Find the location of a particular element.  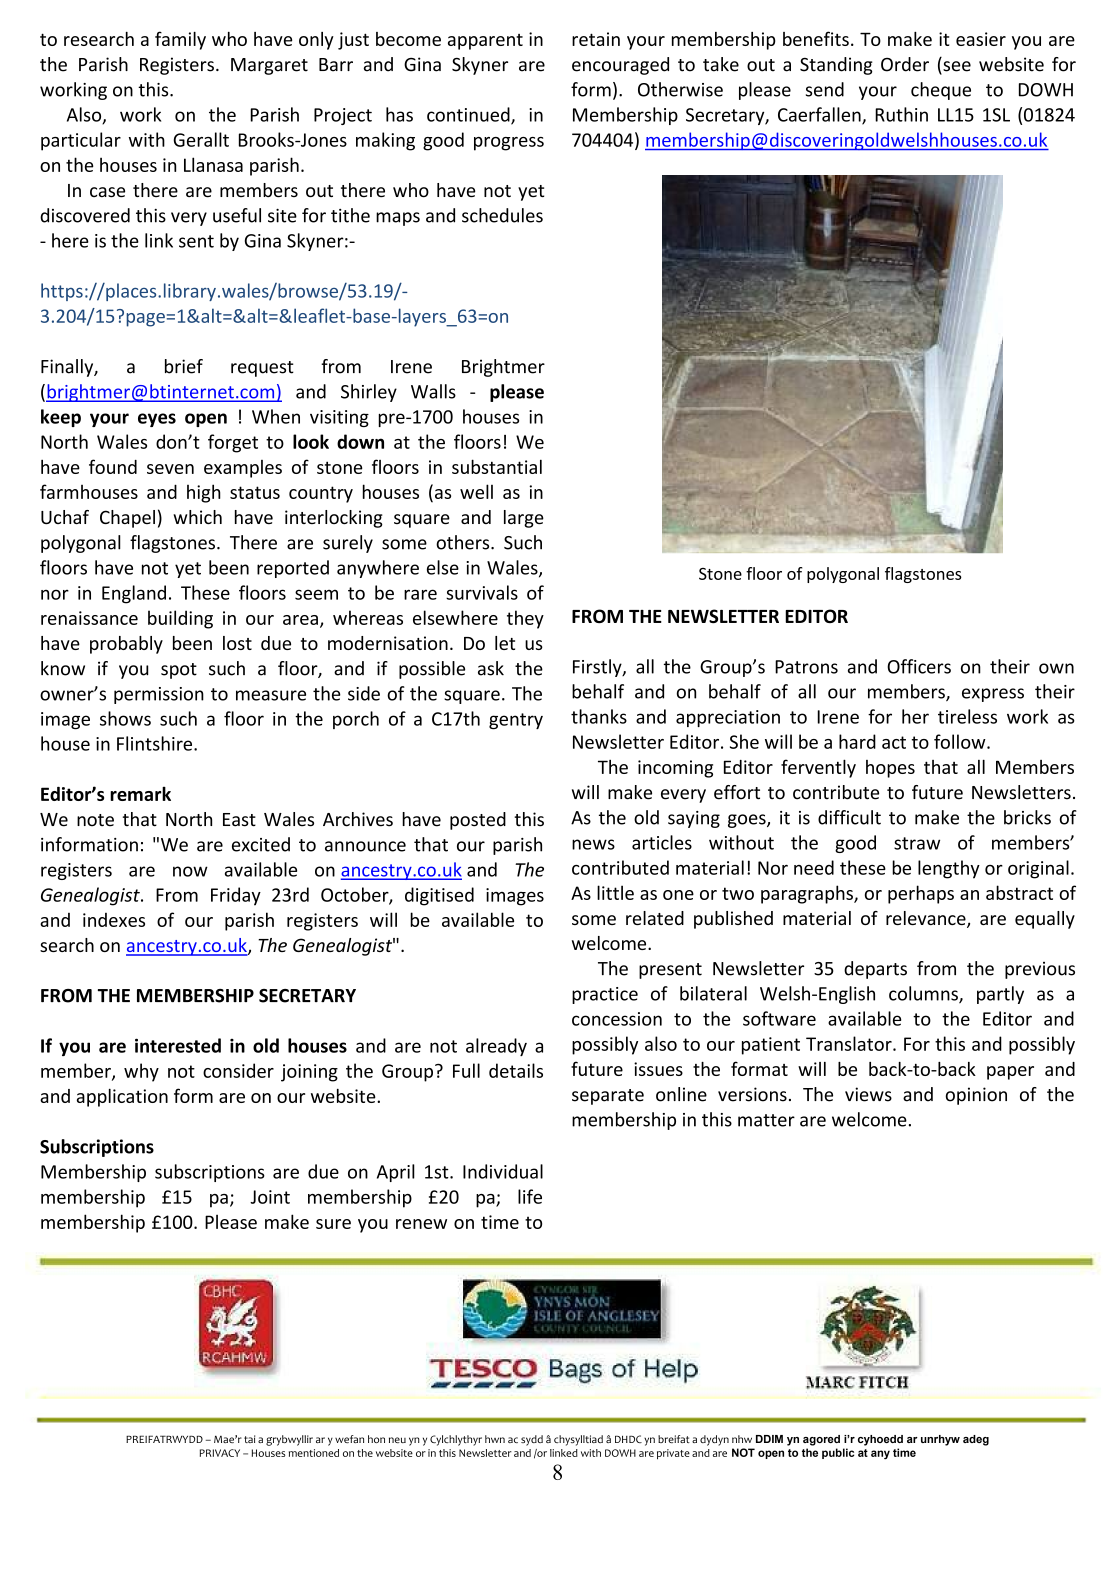

large is located at coordinates (524, 519).
